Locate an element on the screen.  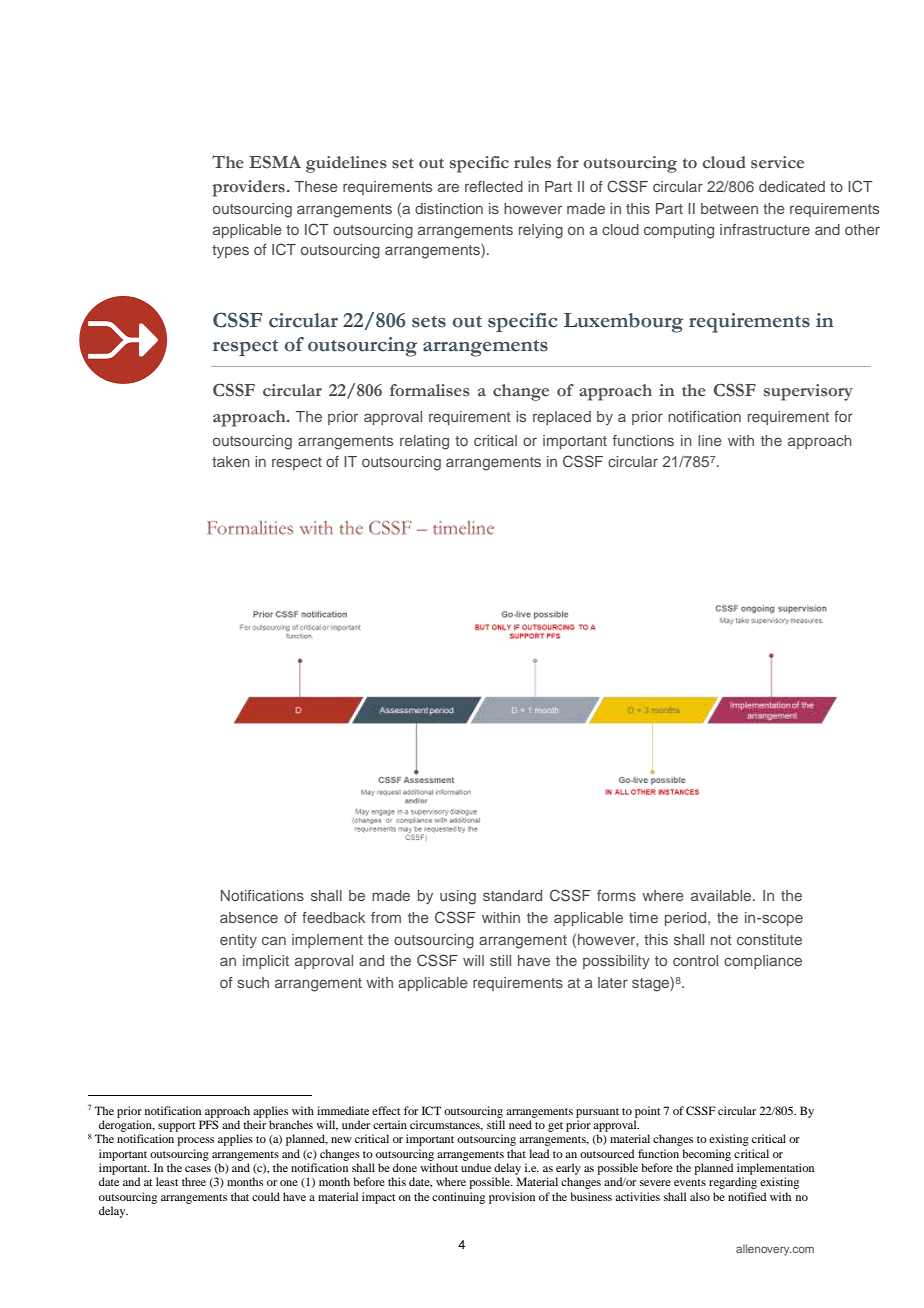
available is located at coordinates (721, 895).
